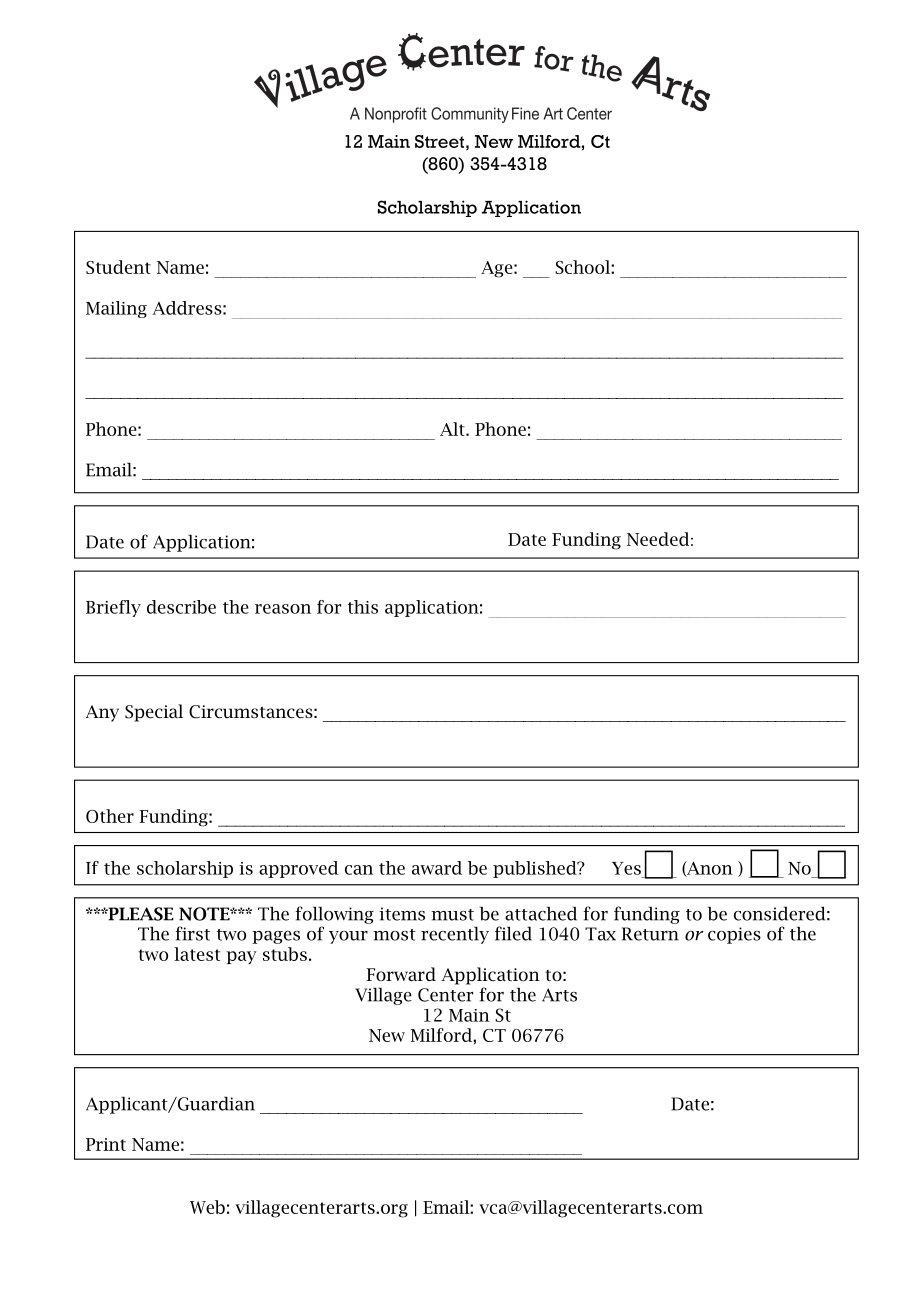 The image size is (924, 1308). Describe the element at coordinates (453, 429) in the screenshot. I see `Alt` at that location.
